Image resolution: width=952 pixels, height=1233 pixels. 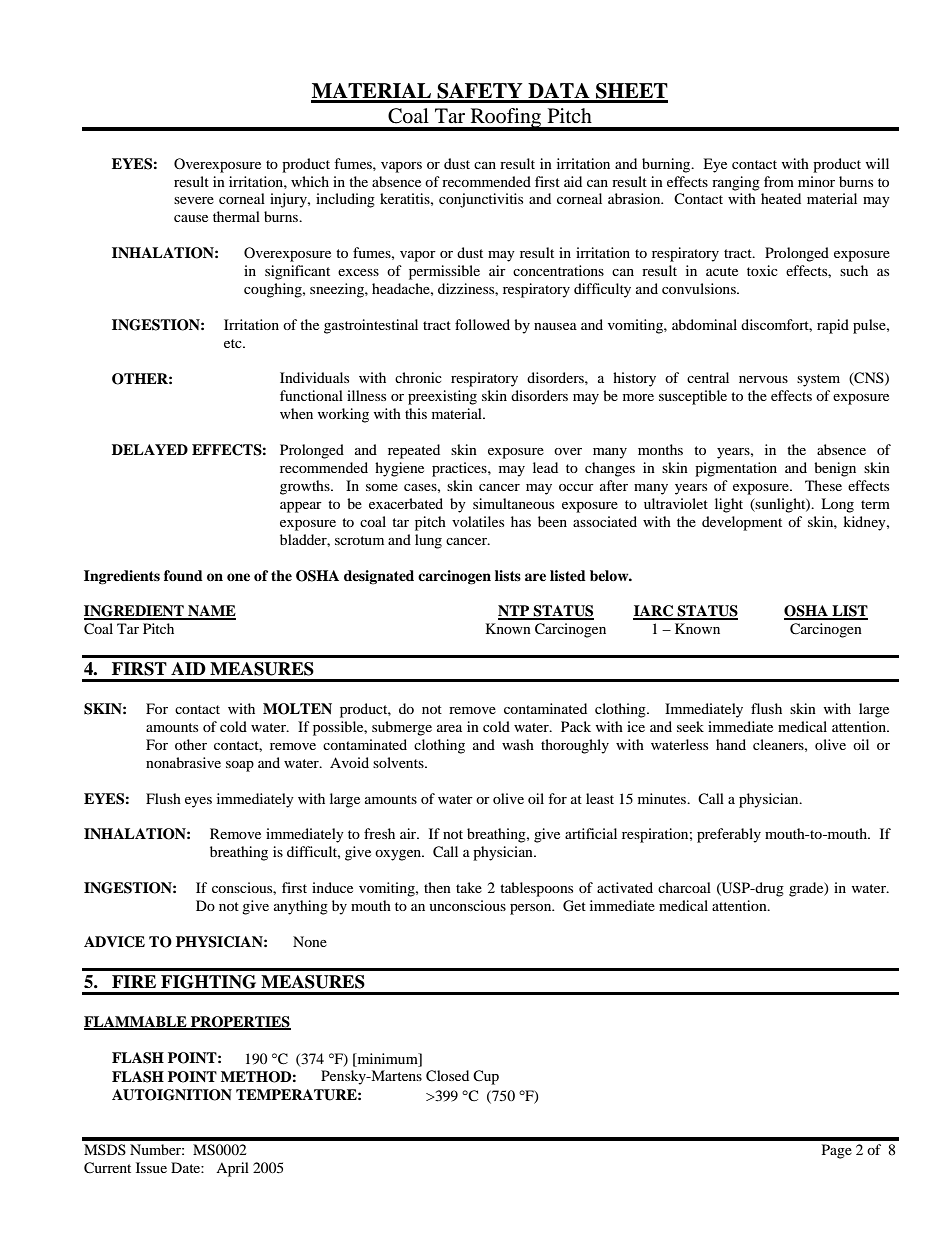 I want to click on NAME, so click(x=211, y=612).
